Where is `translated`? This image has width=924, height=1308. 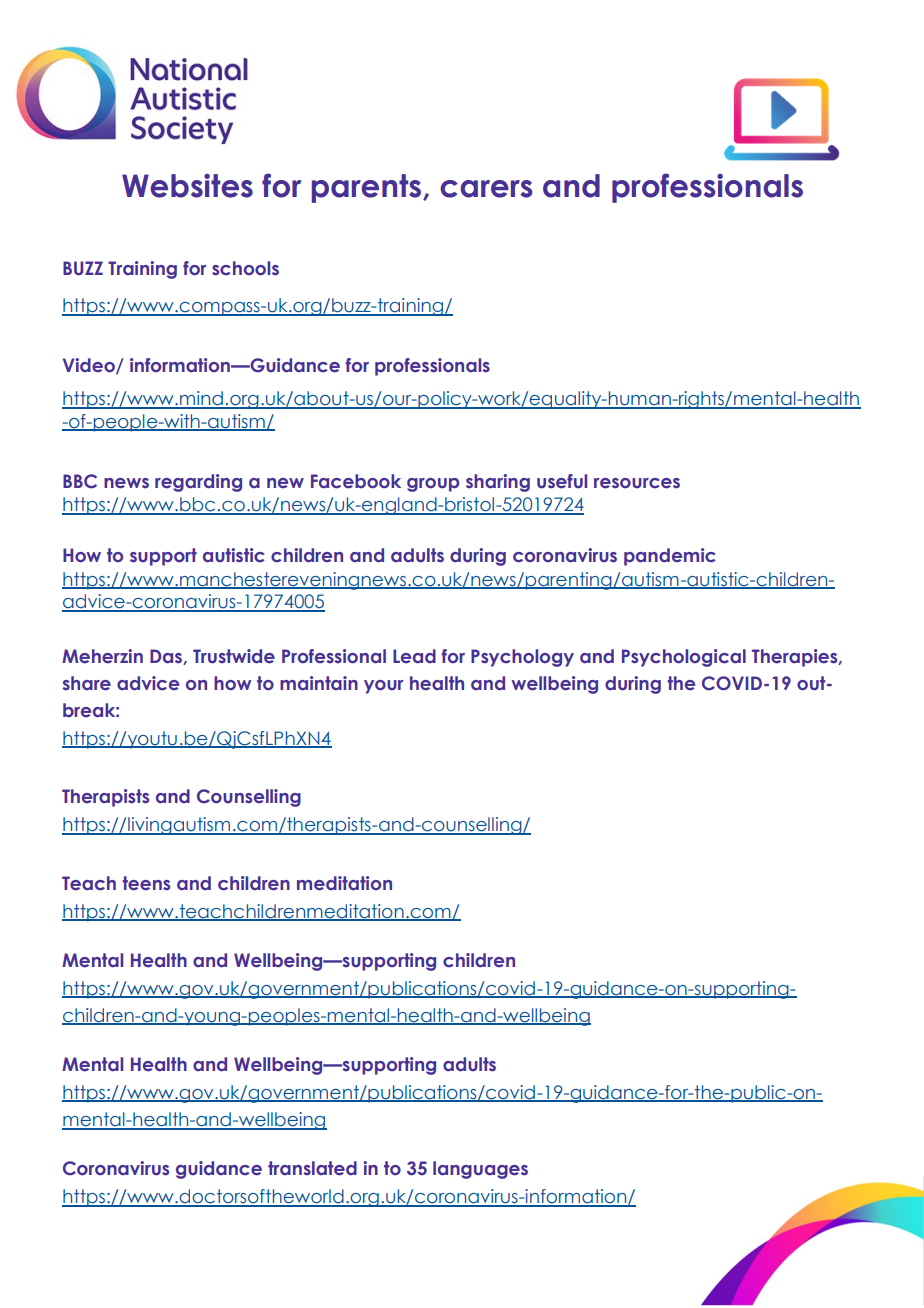 translated is located at coordinates (312, 1168).
